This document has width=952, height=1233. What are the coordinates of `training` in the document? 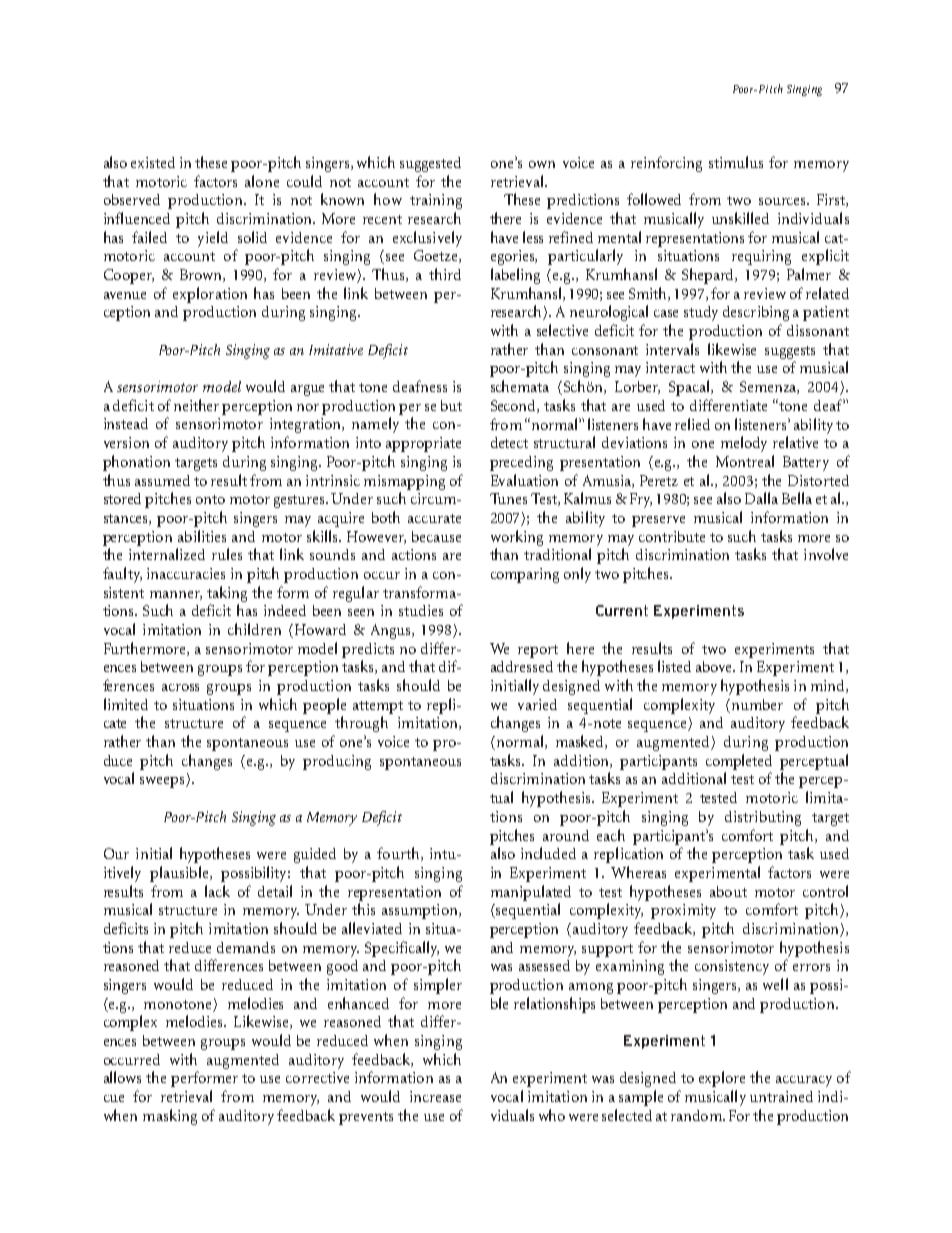 It's located at (436, 201).
